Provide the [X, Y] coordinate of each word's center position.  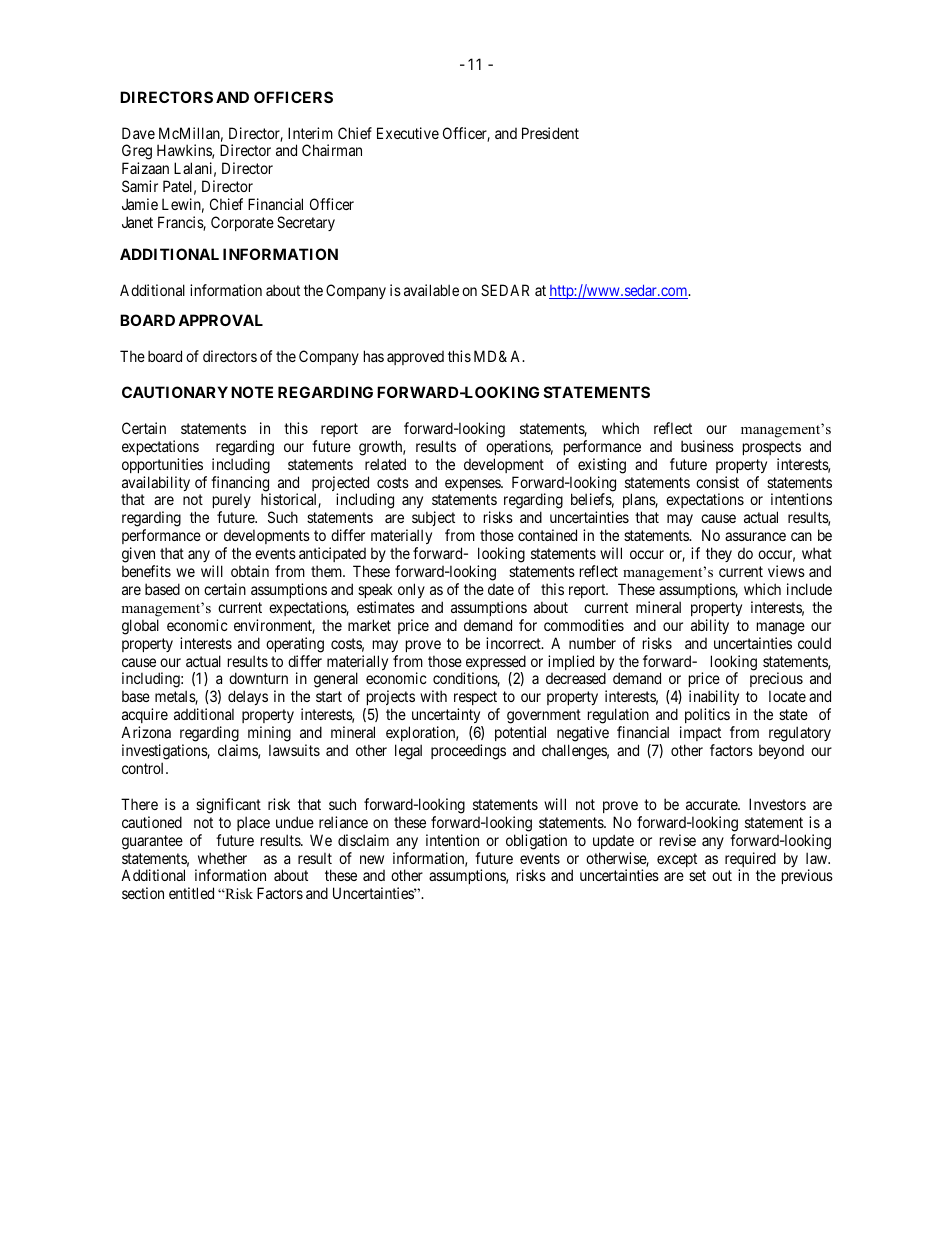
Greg [137, 153]
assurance [755, 536]
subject [433, 520]
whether [222, 858]
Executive [408, 133]
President [550, 133]
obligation [536, 842]
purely [232, 502]
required [750, 861]
